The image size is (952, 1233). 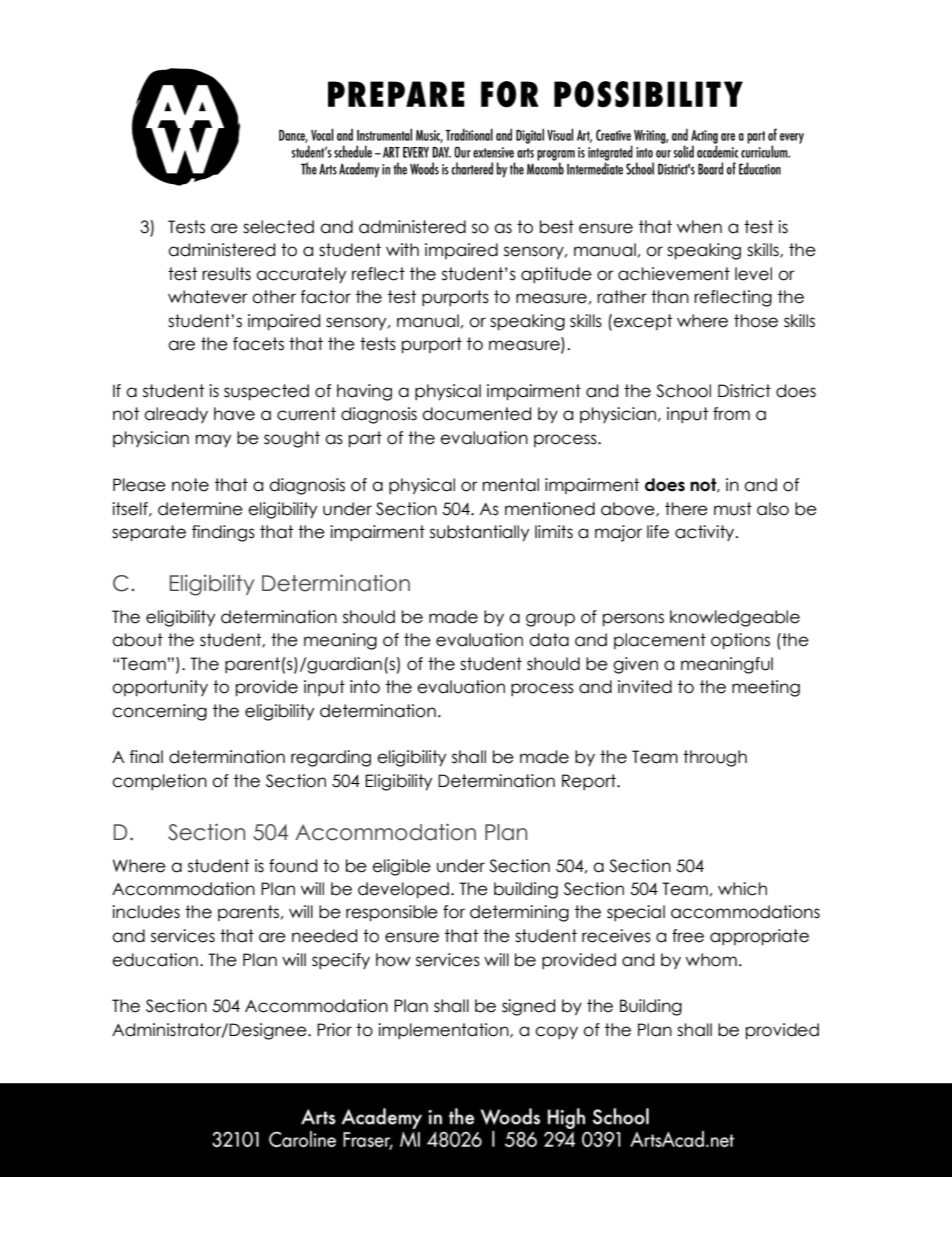 I want to click on about, so click(x=137, y=640).
